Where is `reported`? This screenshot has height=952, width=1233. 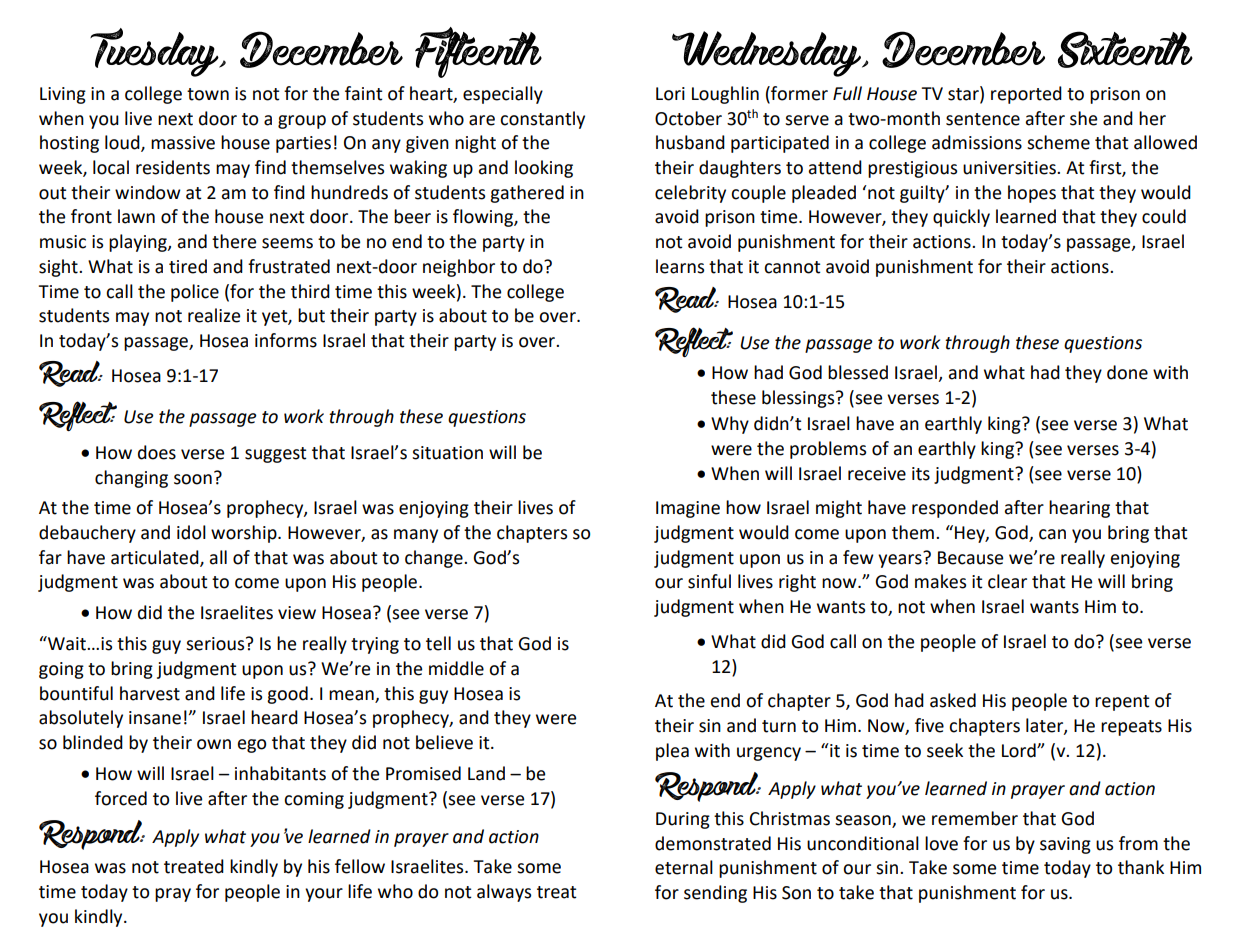
reported is located at coordinates (1026, 95).
